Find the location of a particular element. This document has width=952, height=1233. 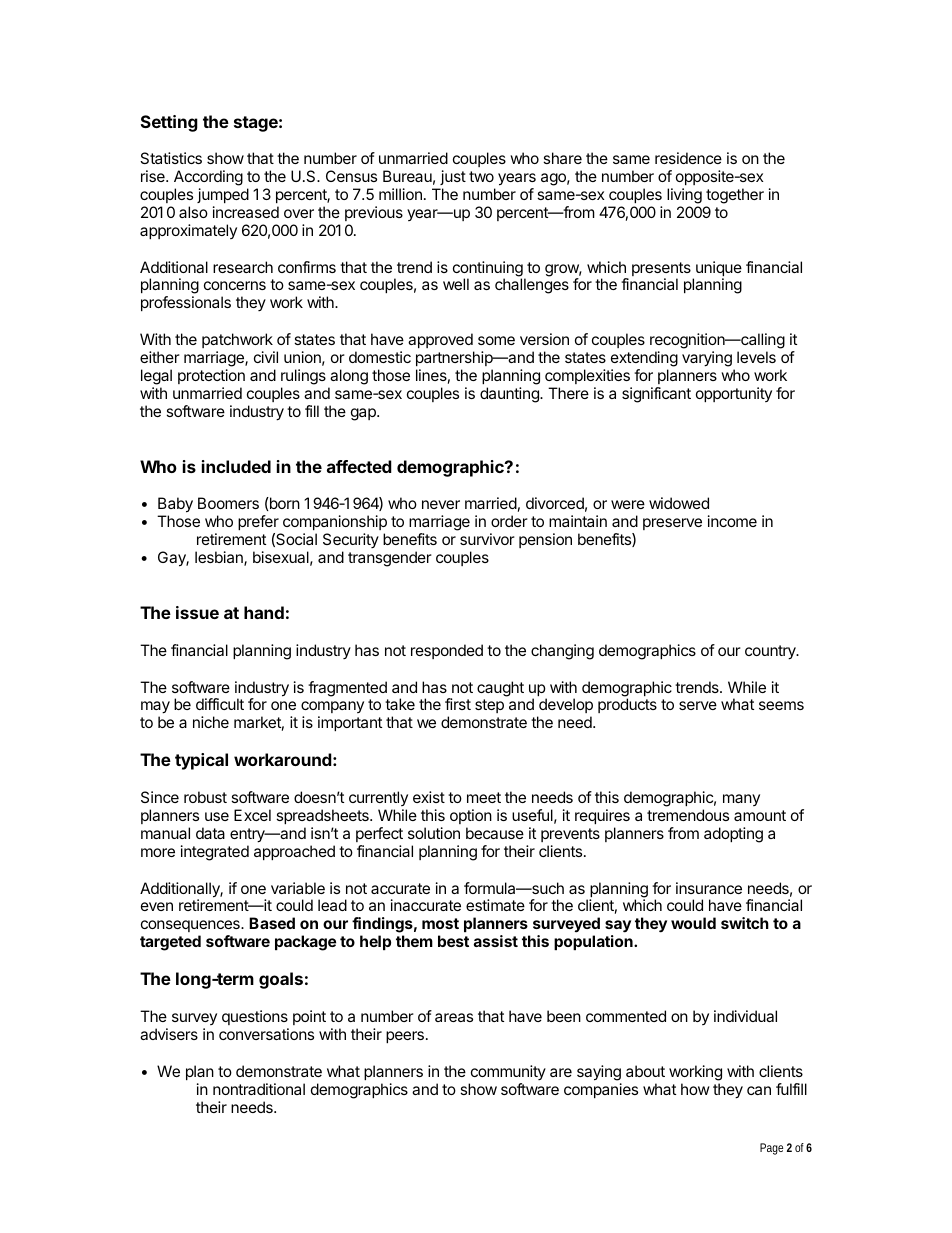

residence is located at coordinates (688, 158).
